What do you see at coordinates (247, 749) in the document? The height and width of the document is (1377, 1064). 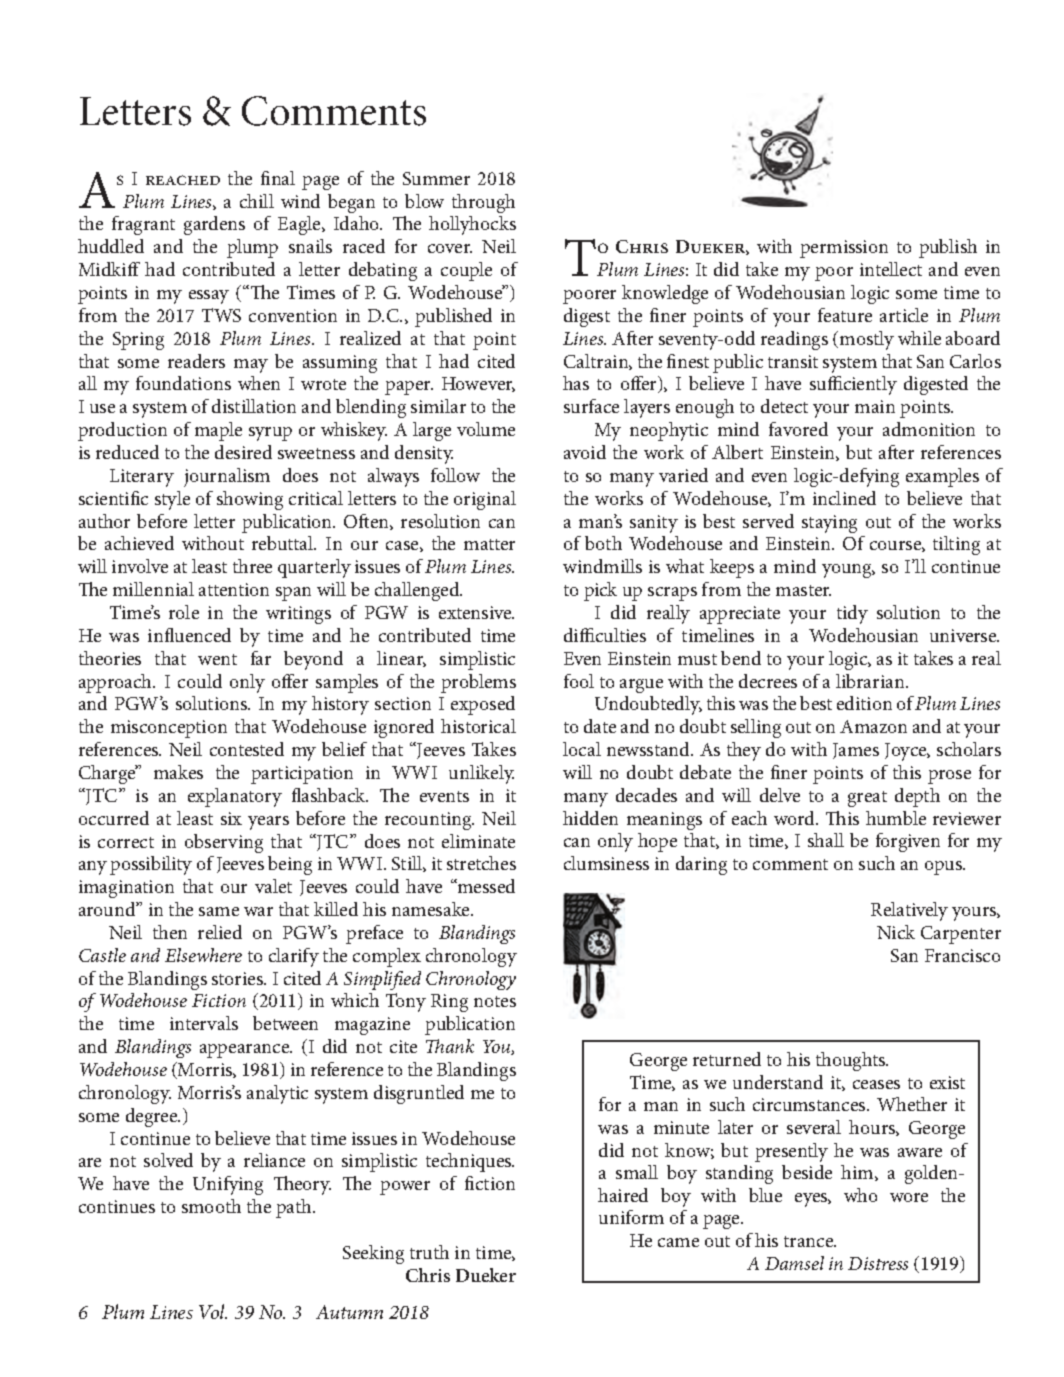 I see `contested` at bounding box center [247, 749].
